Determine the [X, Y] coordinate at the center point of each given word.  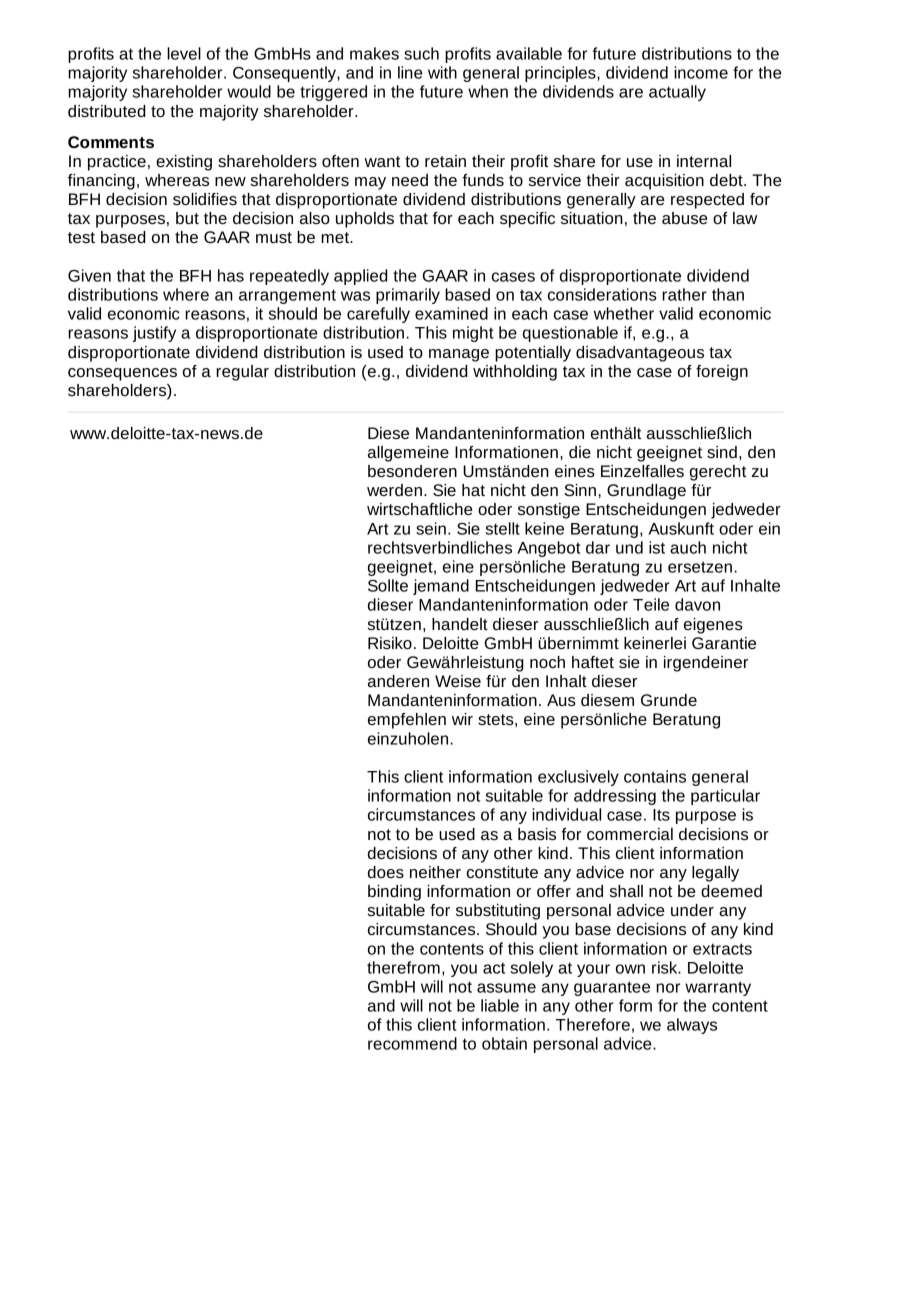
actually [677, 93]
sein [431, 528]
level [184, 53]
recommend [412, 1043]
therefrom [403, 967]
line [410, 72]
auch [688, 547]
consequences [122, 374]
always [692, 1026]
